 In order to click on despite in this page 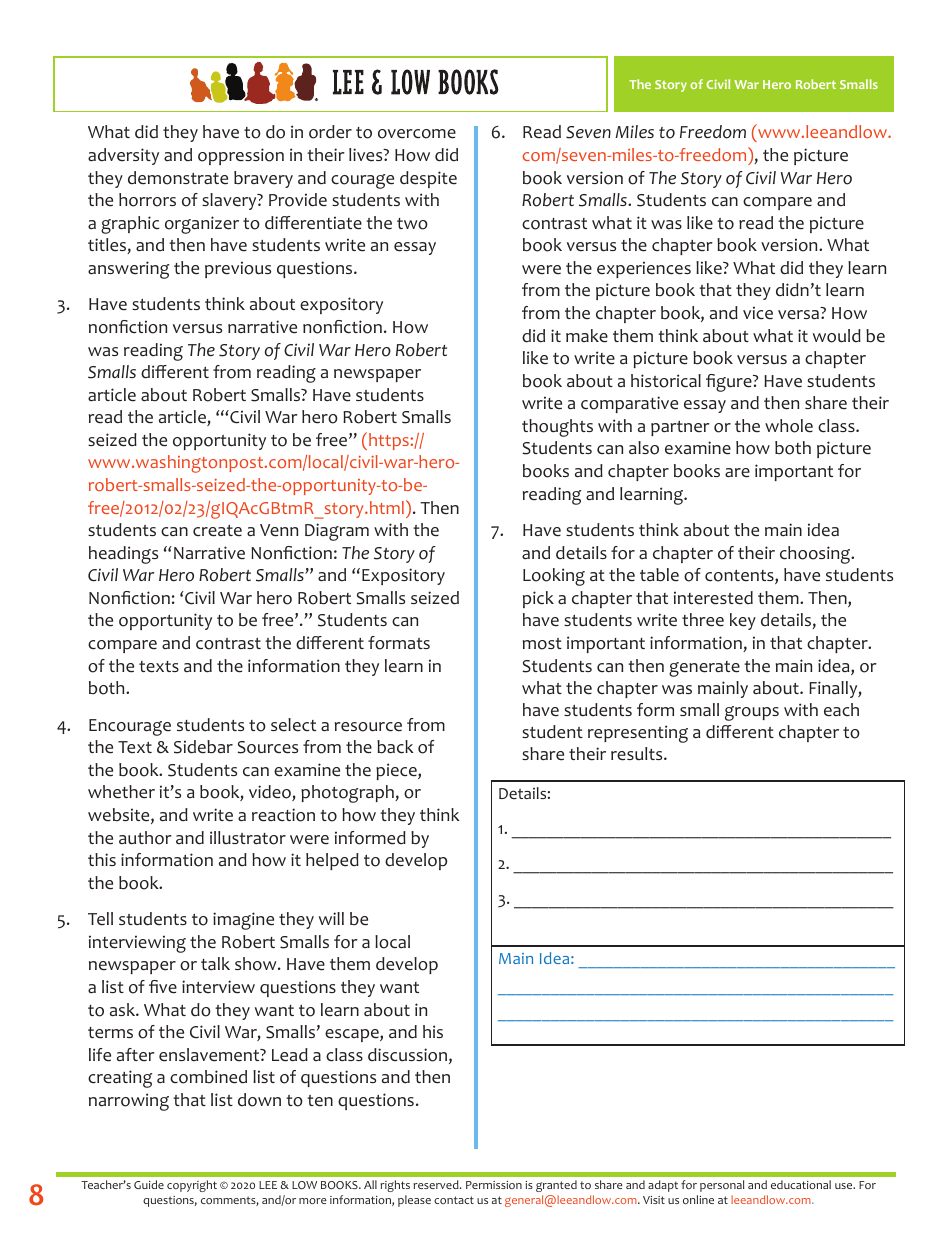, I will do `click(428, 179)`.
